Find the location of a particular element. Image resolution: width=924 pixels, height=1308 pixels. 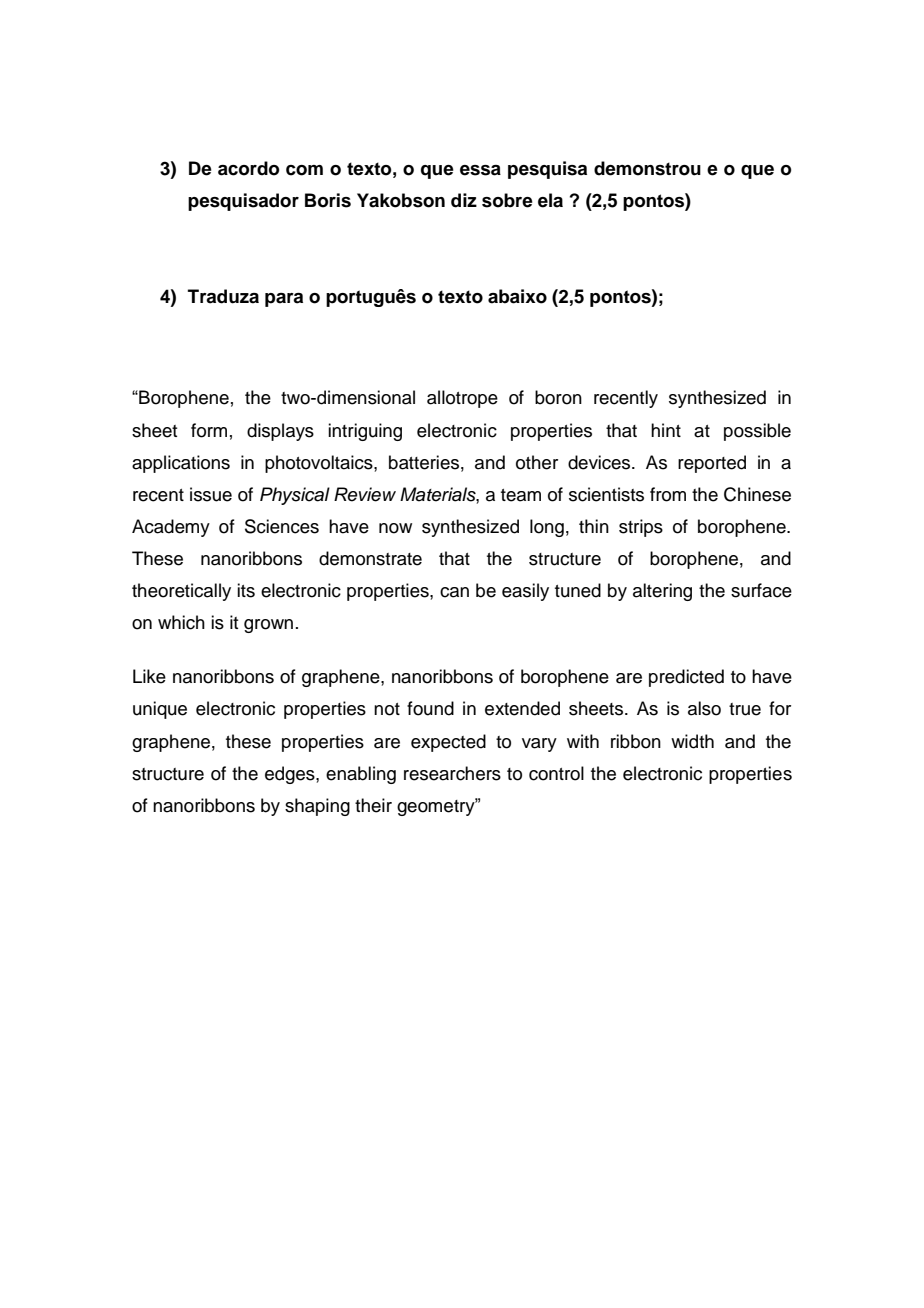

researchers is located at coordinates (452, 773).
